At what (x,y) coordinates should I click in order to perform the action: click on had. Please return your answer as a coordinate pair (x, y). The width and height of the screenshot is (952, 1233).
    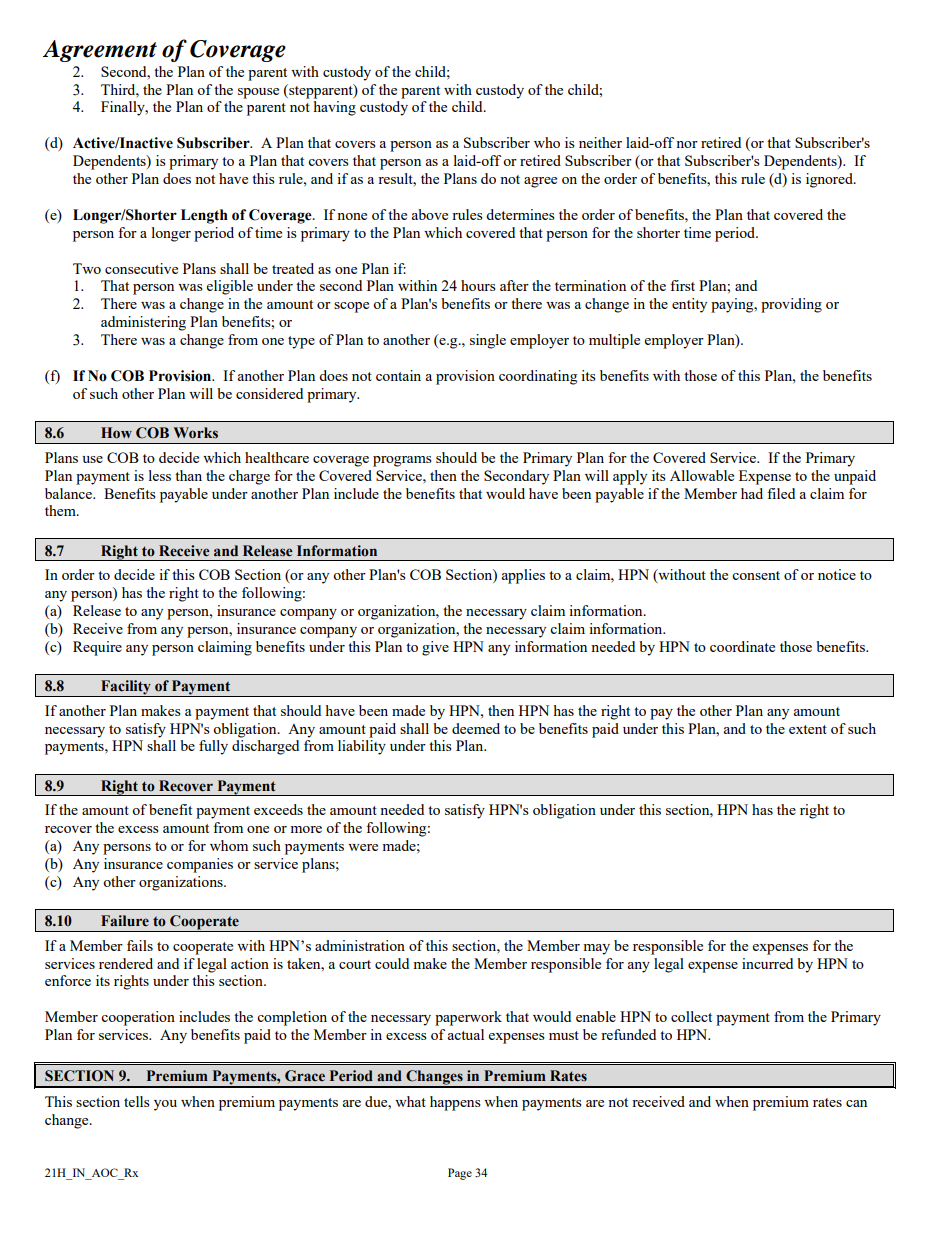
    Looking at the image, I should click on (752, 493).
